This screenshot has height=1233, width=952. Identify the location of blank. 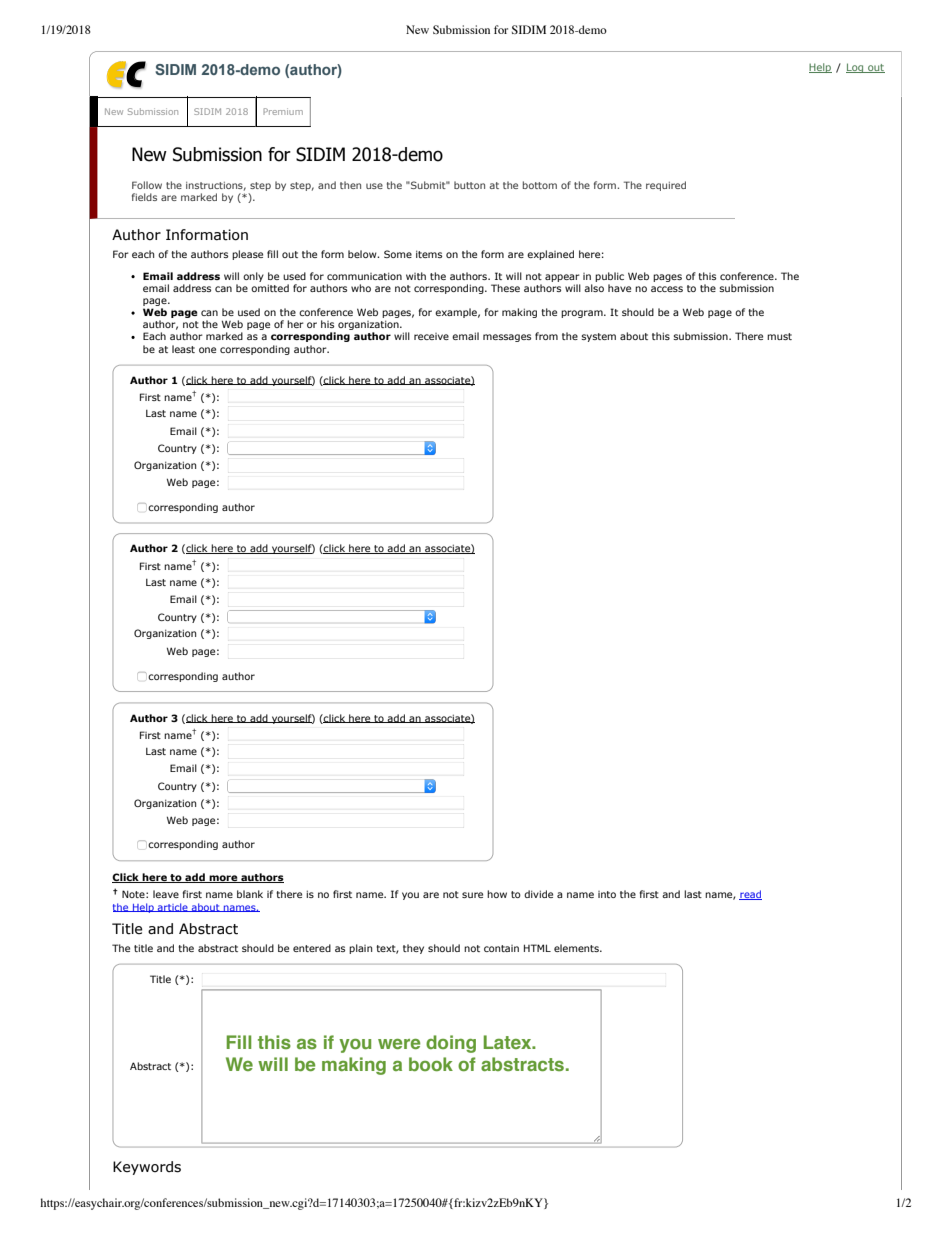
(250, 894).
